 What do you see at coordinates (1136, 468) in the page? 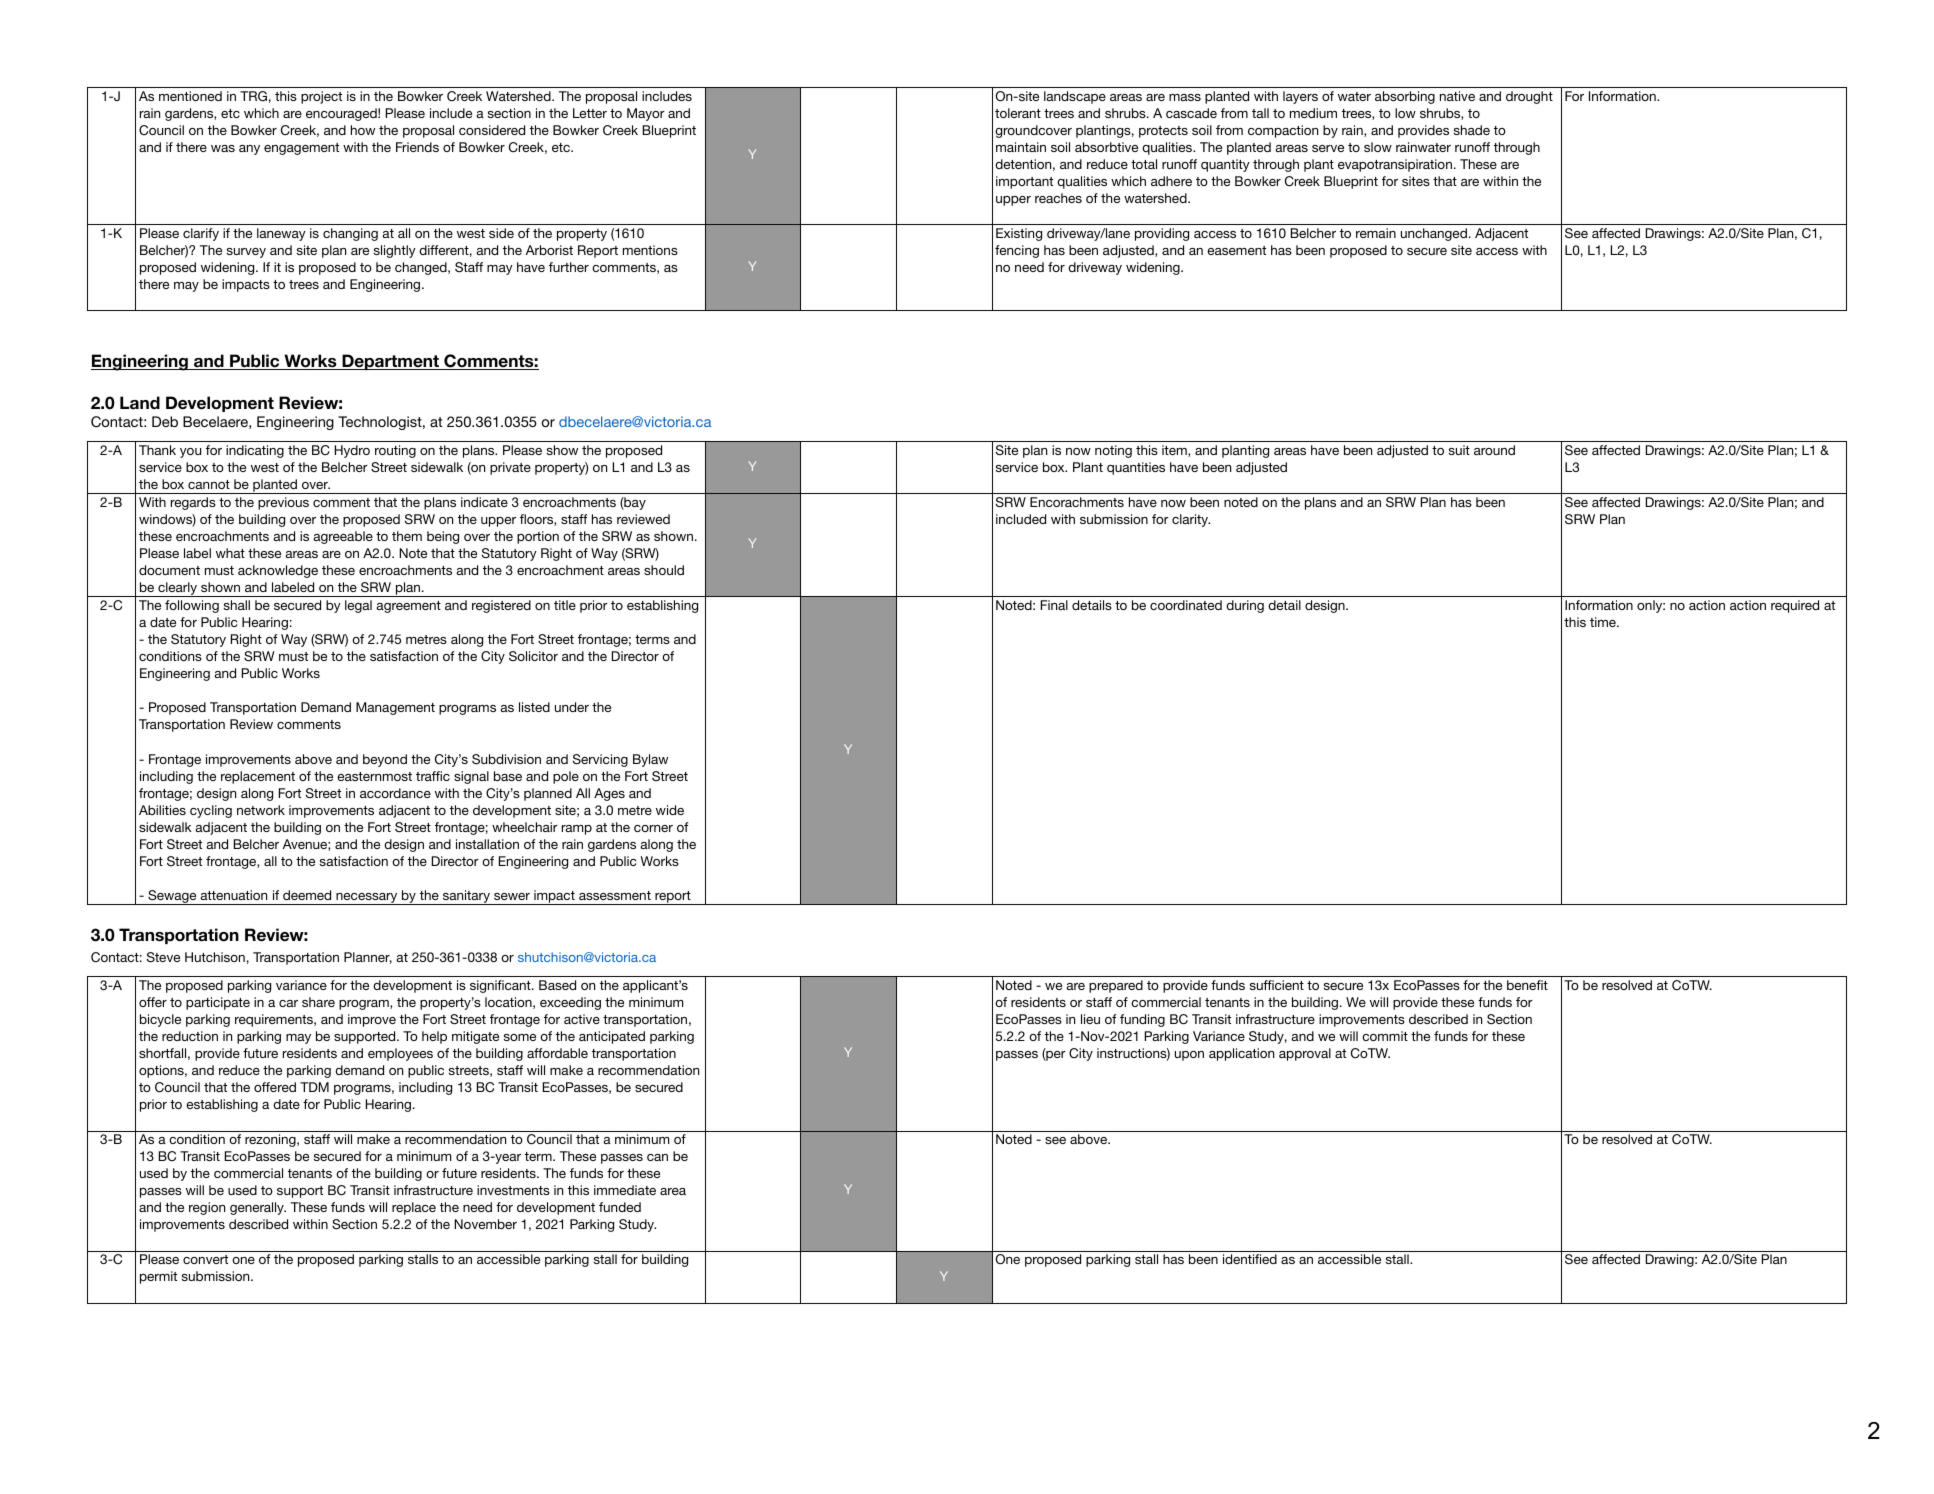
I see `quantities` at bounding box center [1136, 468].
